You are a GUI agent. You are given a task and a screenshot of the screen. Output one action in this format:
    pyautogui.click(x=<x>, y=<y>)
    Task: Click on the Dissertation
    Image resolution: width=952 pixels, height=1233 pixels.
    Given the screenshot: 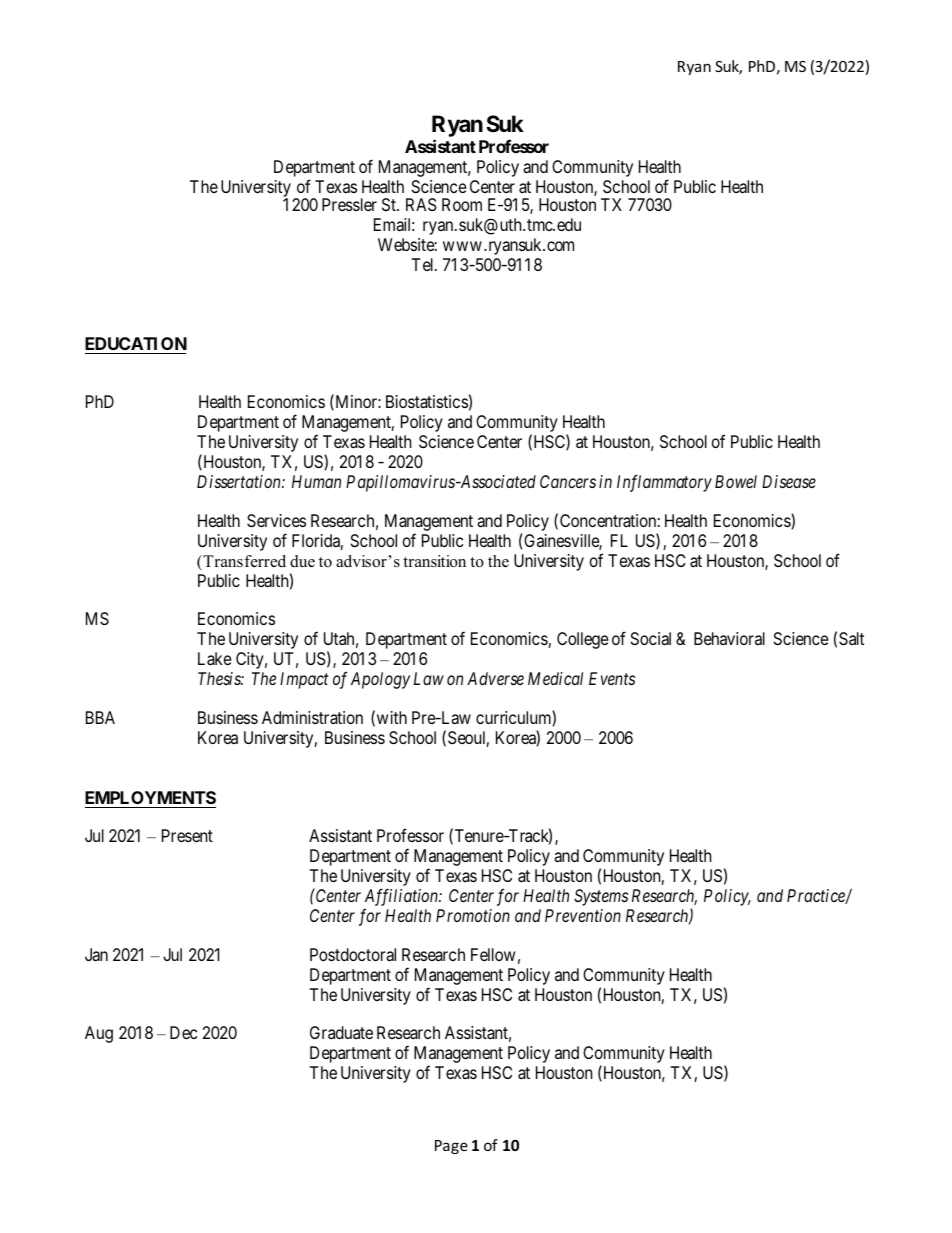 What is the action you would take?
    pyautogui.click(x=240, y=481)
